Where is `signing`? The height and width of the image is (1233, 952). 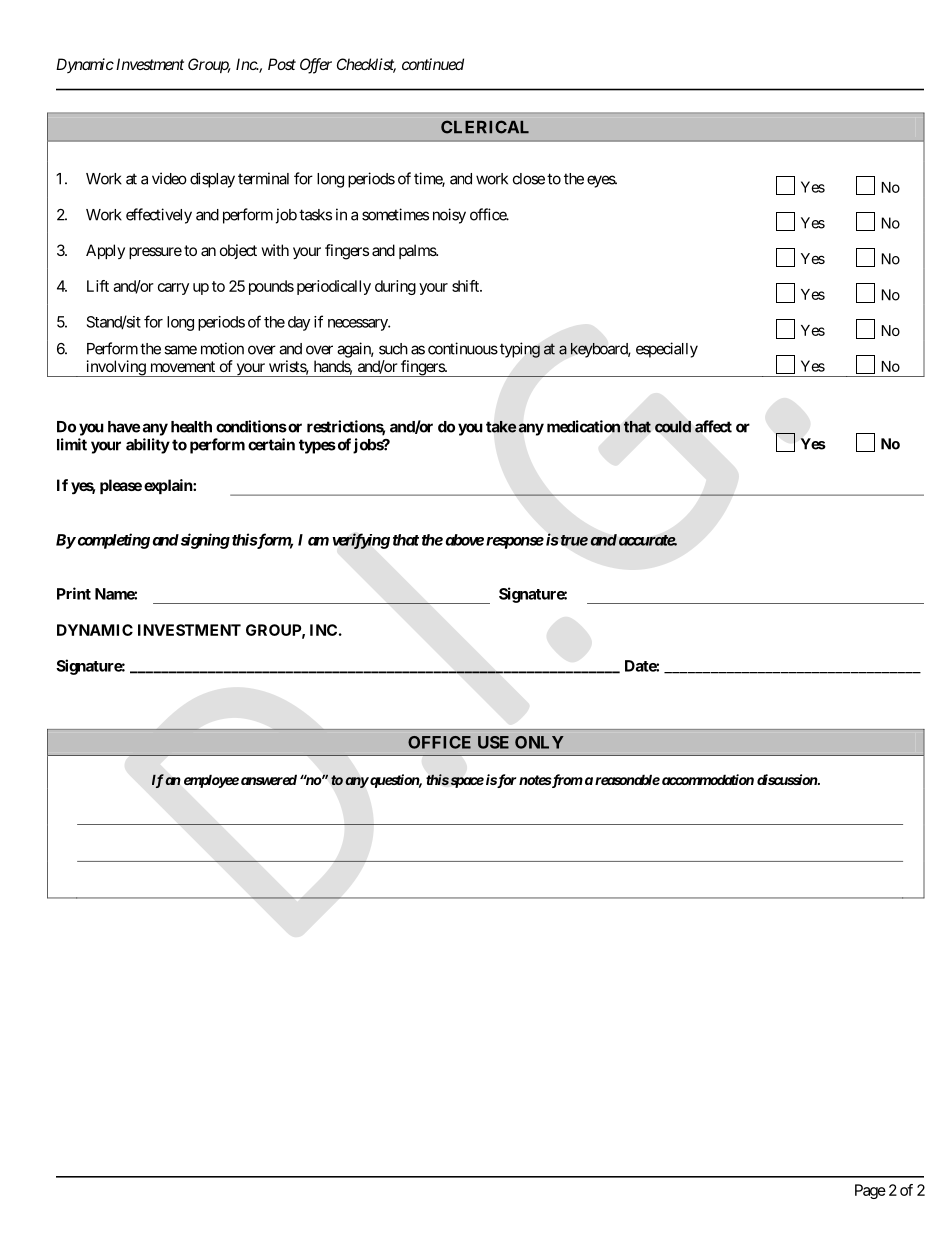 signing is located at coordinates (204, 541).
